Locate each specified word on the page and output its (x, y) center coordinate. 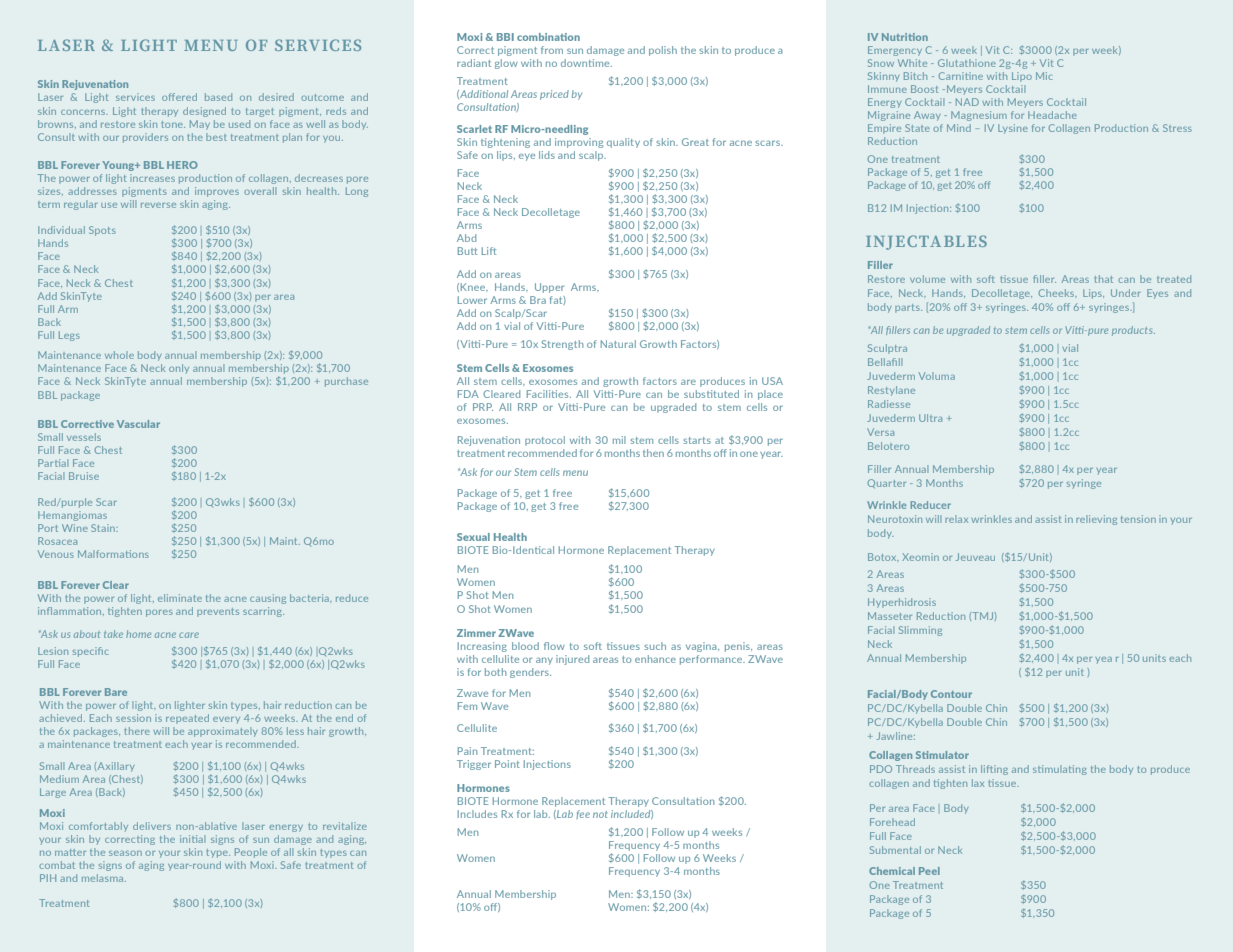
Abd (466, 238)
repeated (187, 719)
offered (179, 97)
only (179, 368)
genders (530, 673)
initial (192, 839)
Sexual (473, 537)
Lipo (1022, 77)
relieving (1096, 520)
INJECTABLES (926, 242)
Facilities (549, 394)
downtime (586, 63)
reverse (158, 205)
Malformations (113, 554)
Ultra (930, 418)
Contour (951, 694)
